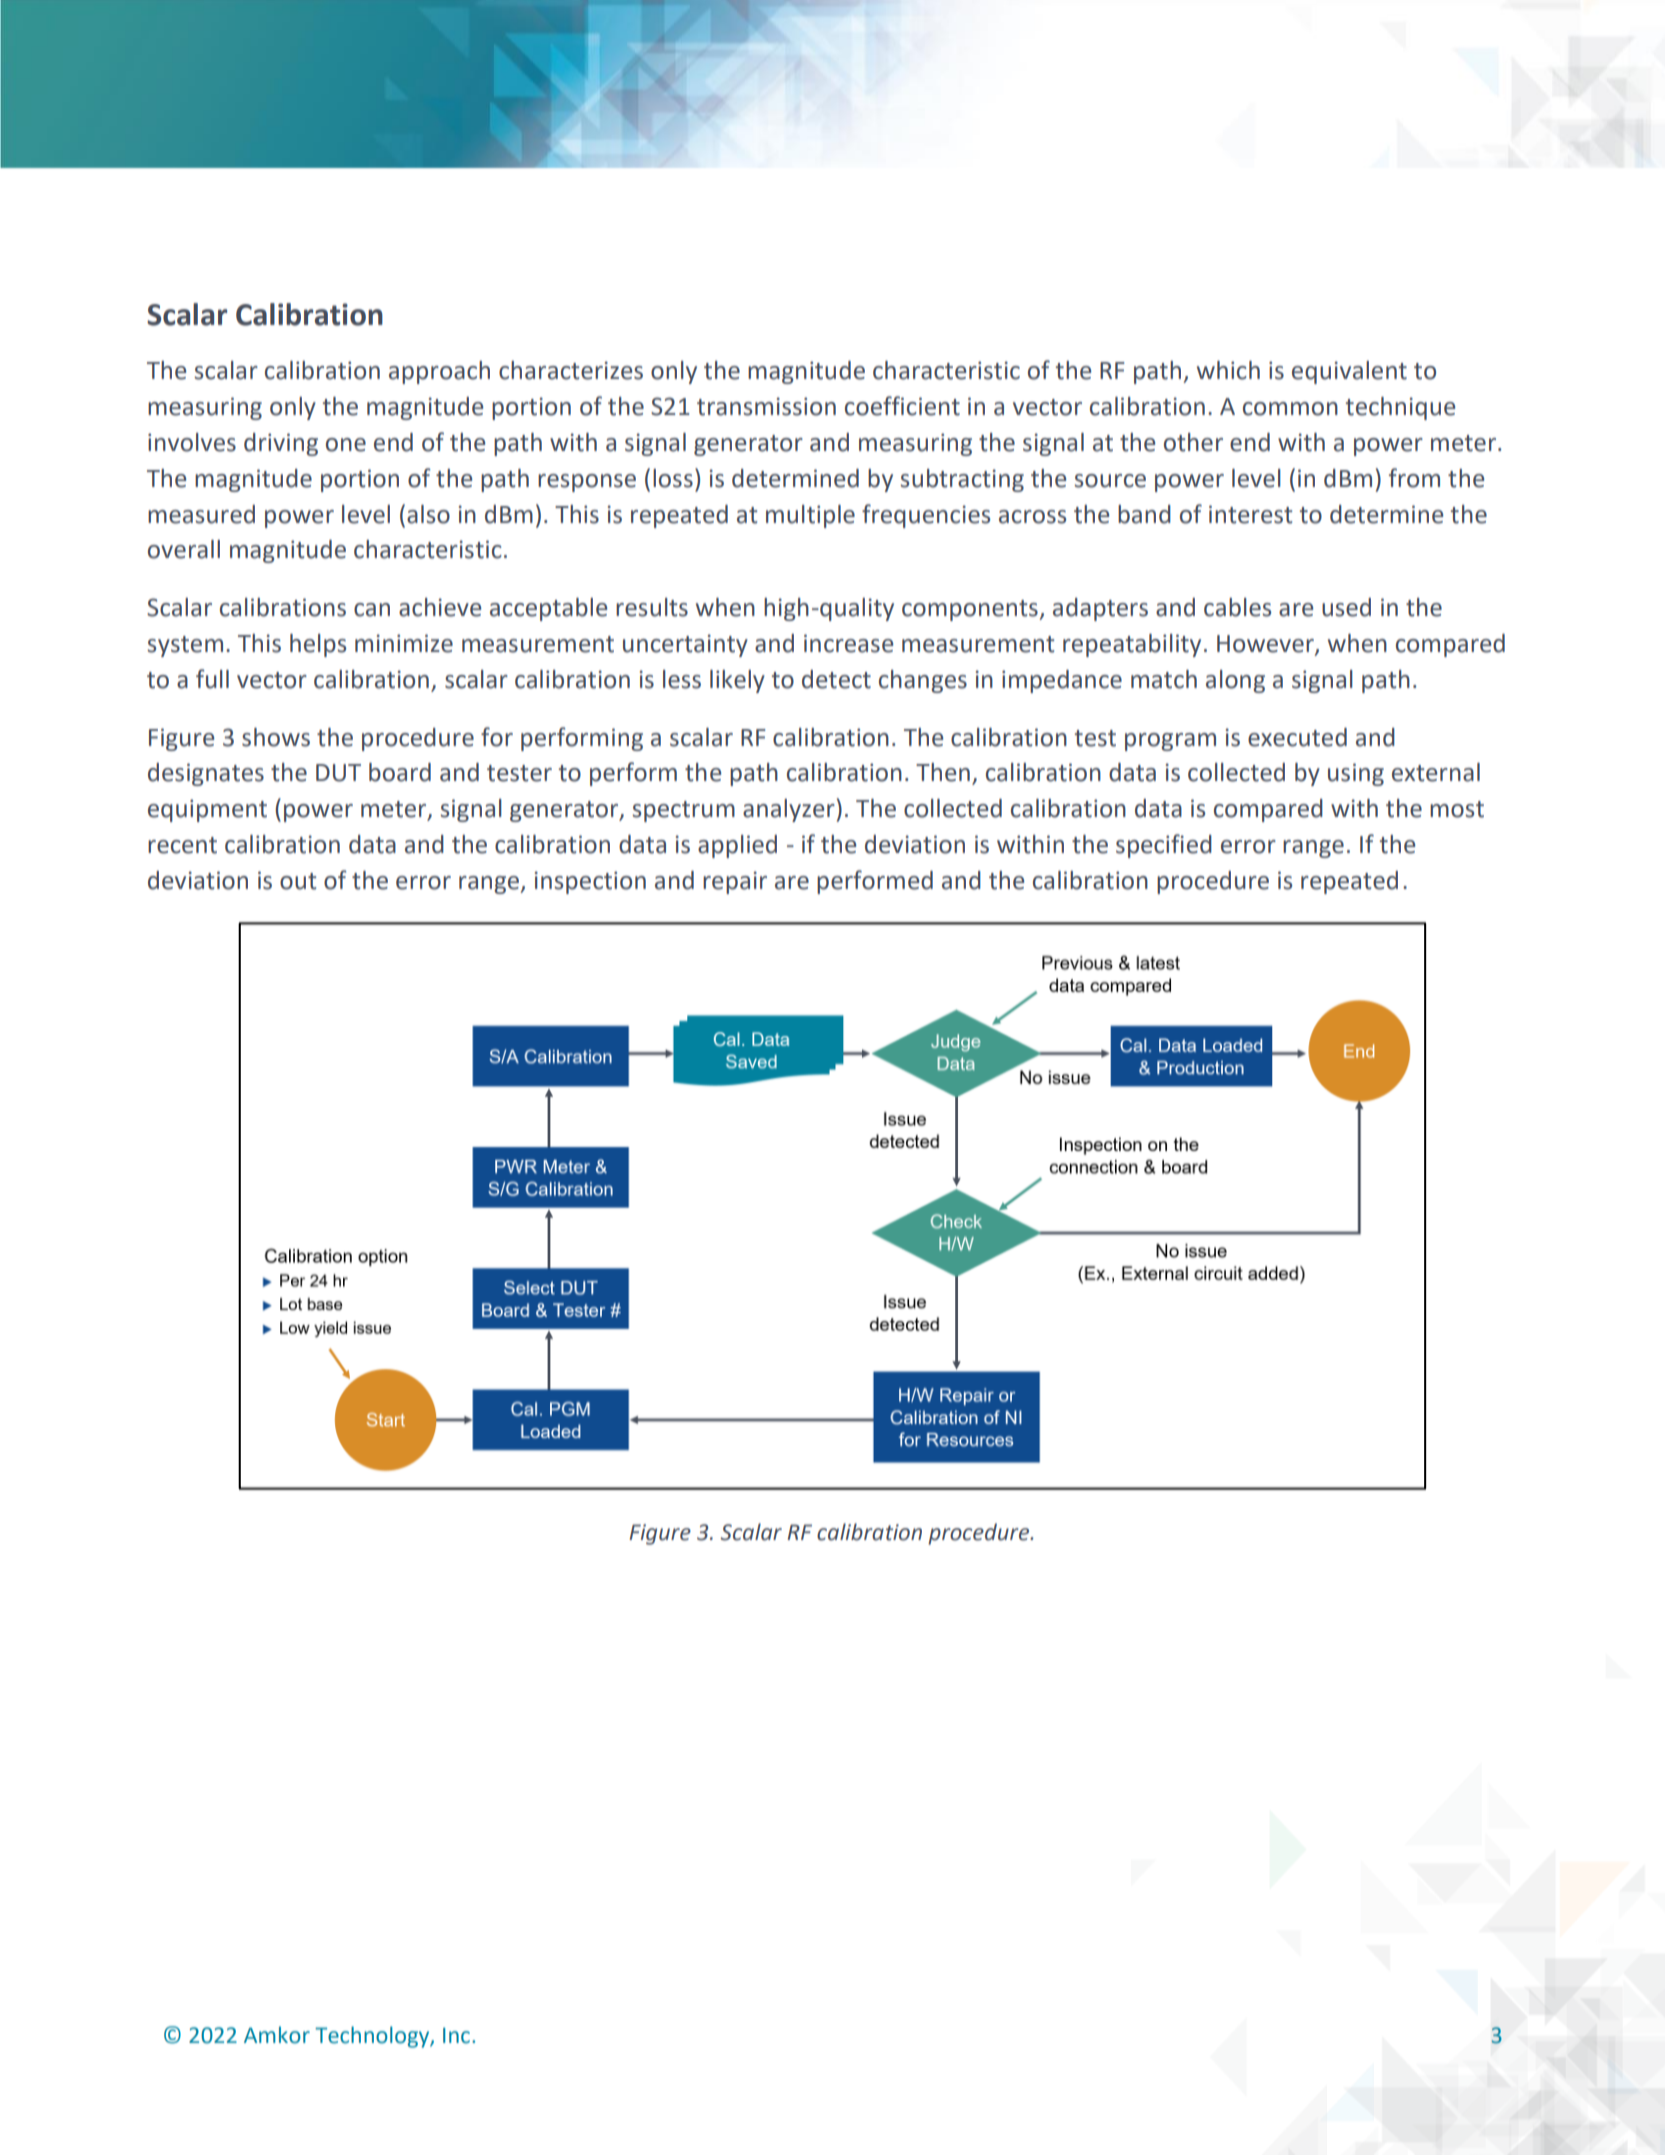 This image has height=2155, width=1665. I want to click on repair, so click(735, 882).
